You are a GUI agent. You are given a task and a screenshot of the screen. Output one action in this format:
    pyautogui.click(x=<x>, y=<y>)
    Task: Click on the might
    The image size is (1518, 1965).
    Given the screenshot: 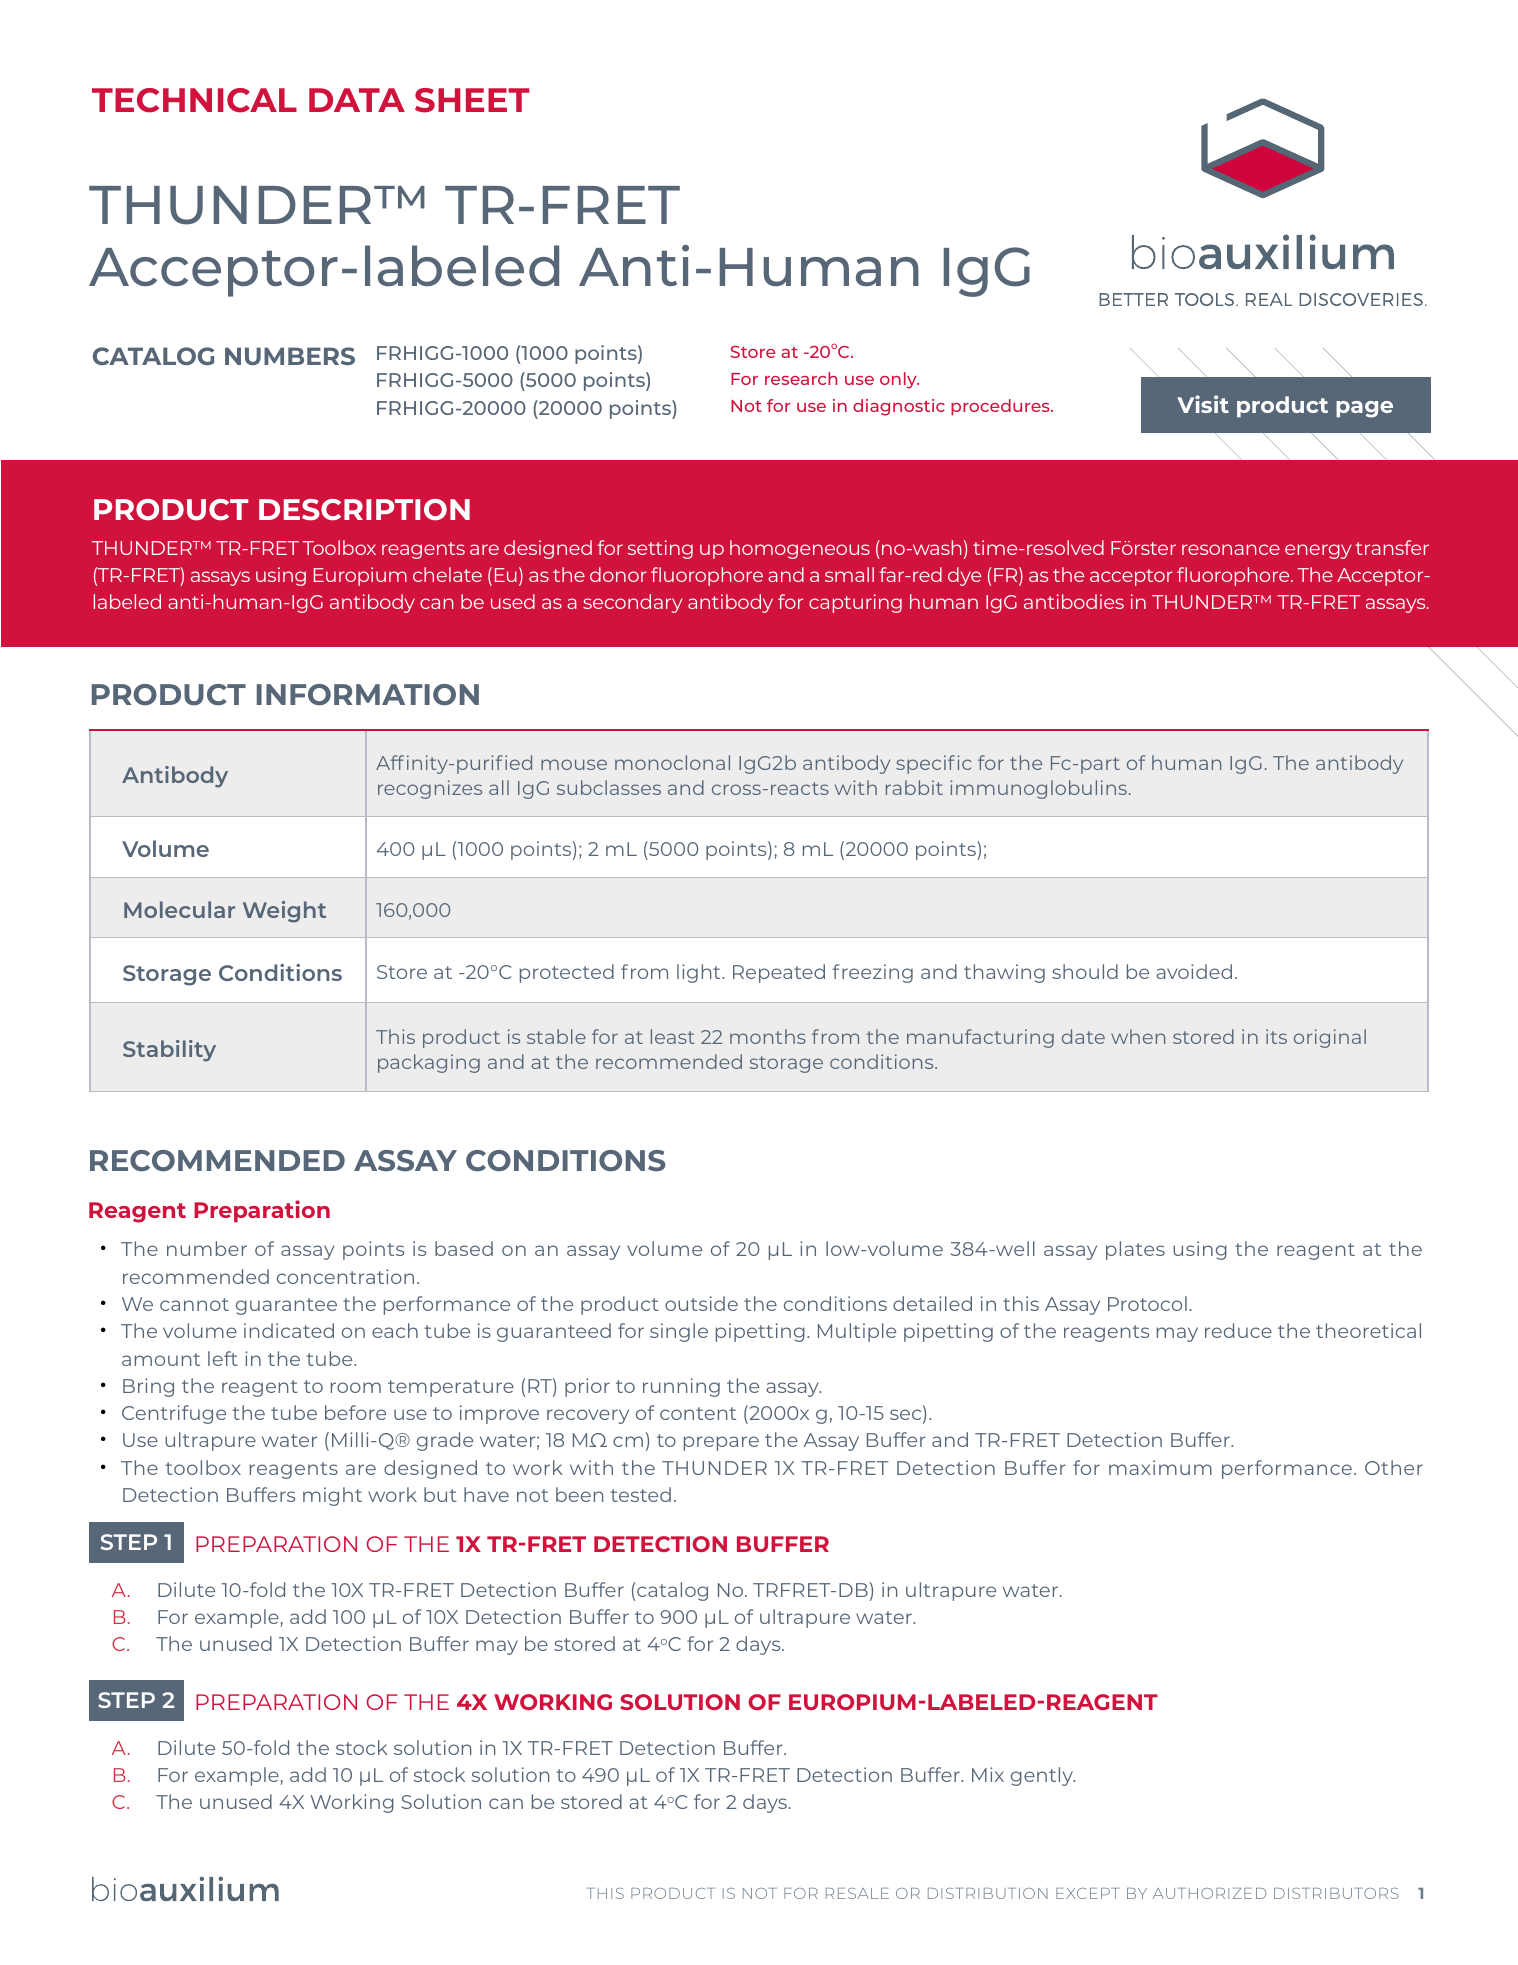 What is the action you would take?
    pyautogui.click(x=332, y=1496)
